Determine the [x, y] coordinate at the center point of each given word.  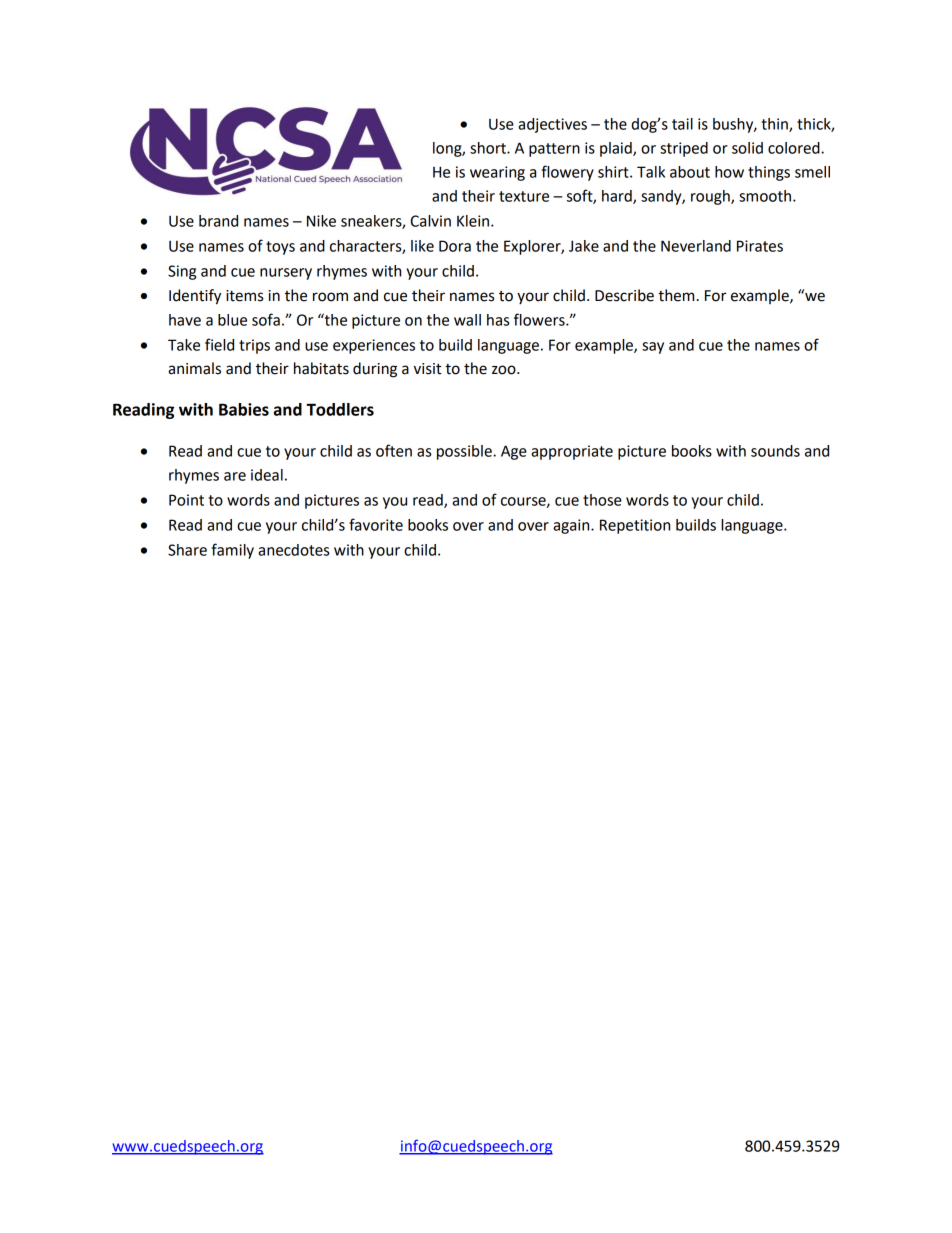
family [232, 551]
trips [254, 346]
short [489, 148]
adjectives [552, 125]
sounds [775, 451]
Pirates [760, 246]
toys [280, 248]
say [653, 348]
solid [747, 148]
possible [465, 452]
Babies [244, 409]
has [498, 320]
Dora [455, 246]
